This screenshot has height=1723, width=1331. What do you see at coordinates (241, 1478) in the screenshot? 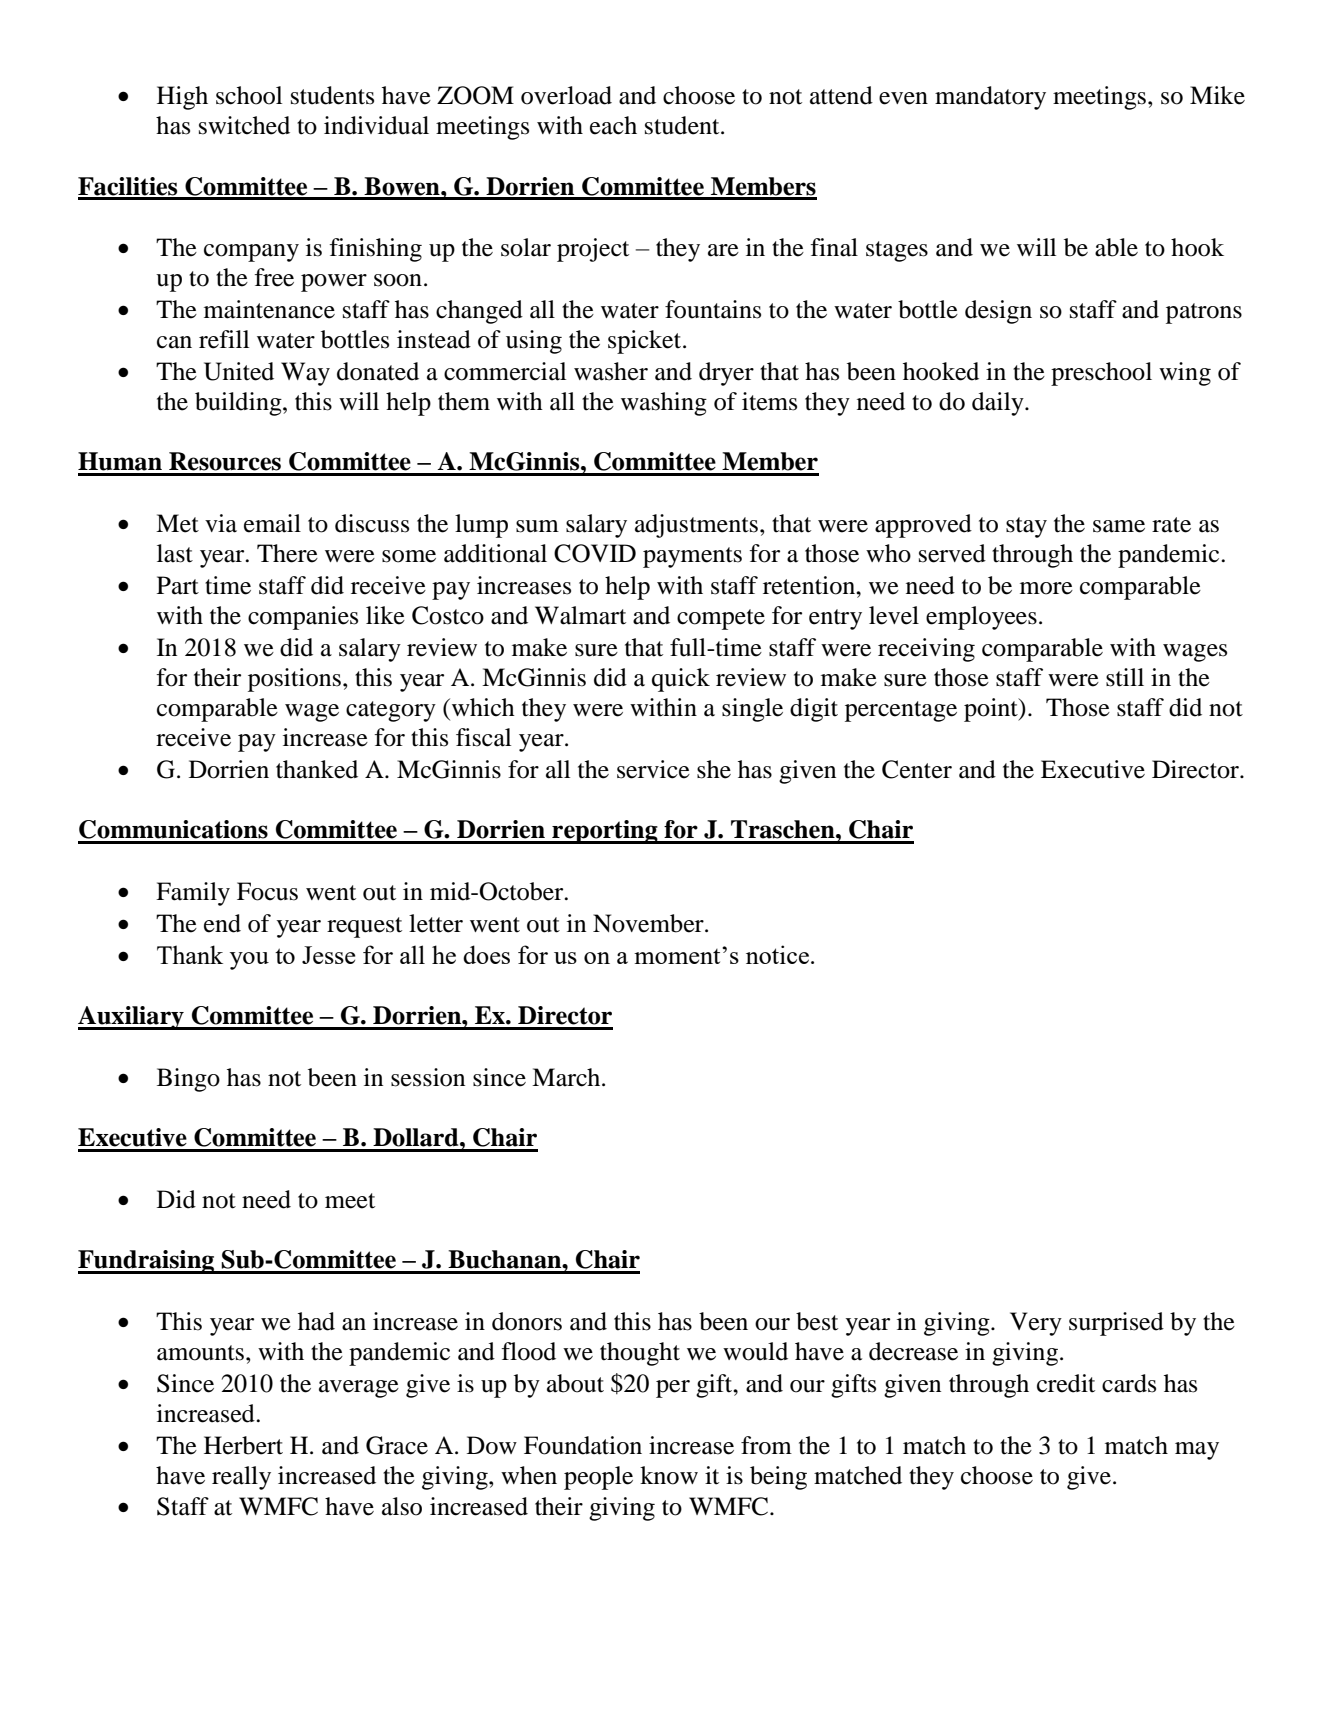
I see `really` at bounding box center [241, 1478].
